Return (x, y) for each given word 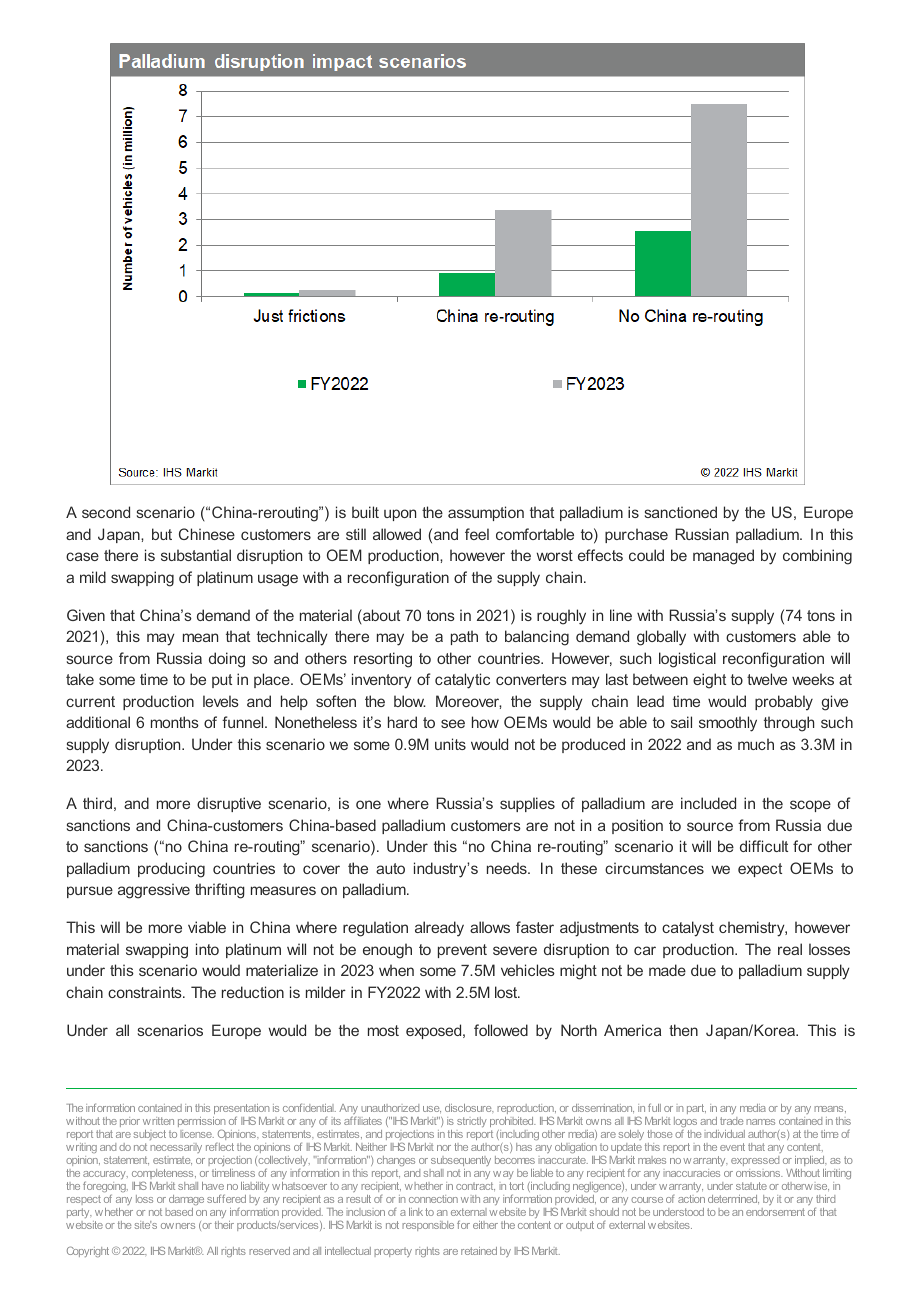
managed (723, 557)
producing (171, 870)
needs (508, 868)
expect (760, 870)
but (162, 534)
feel (477, 534)
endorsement (775, 1212)
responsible (428, 1226)
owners (178, 1226)
